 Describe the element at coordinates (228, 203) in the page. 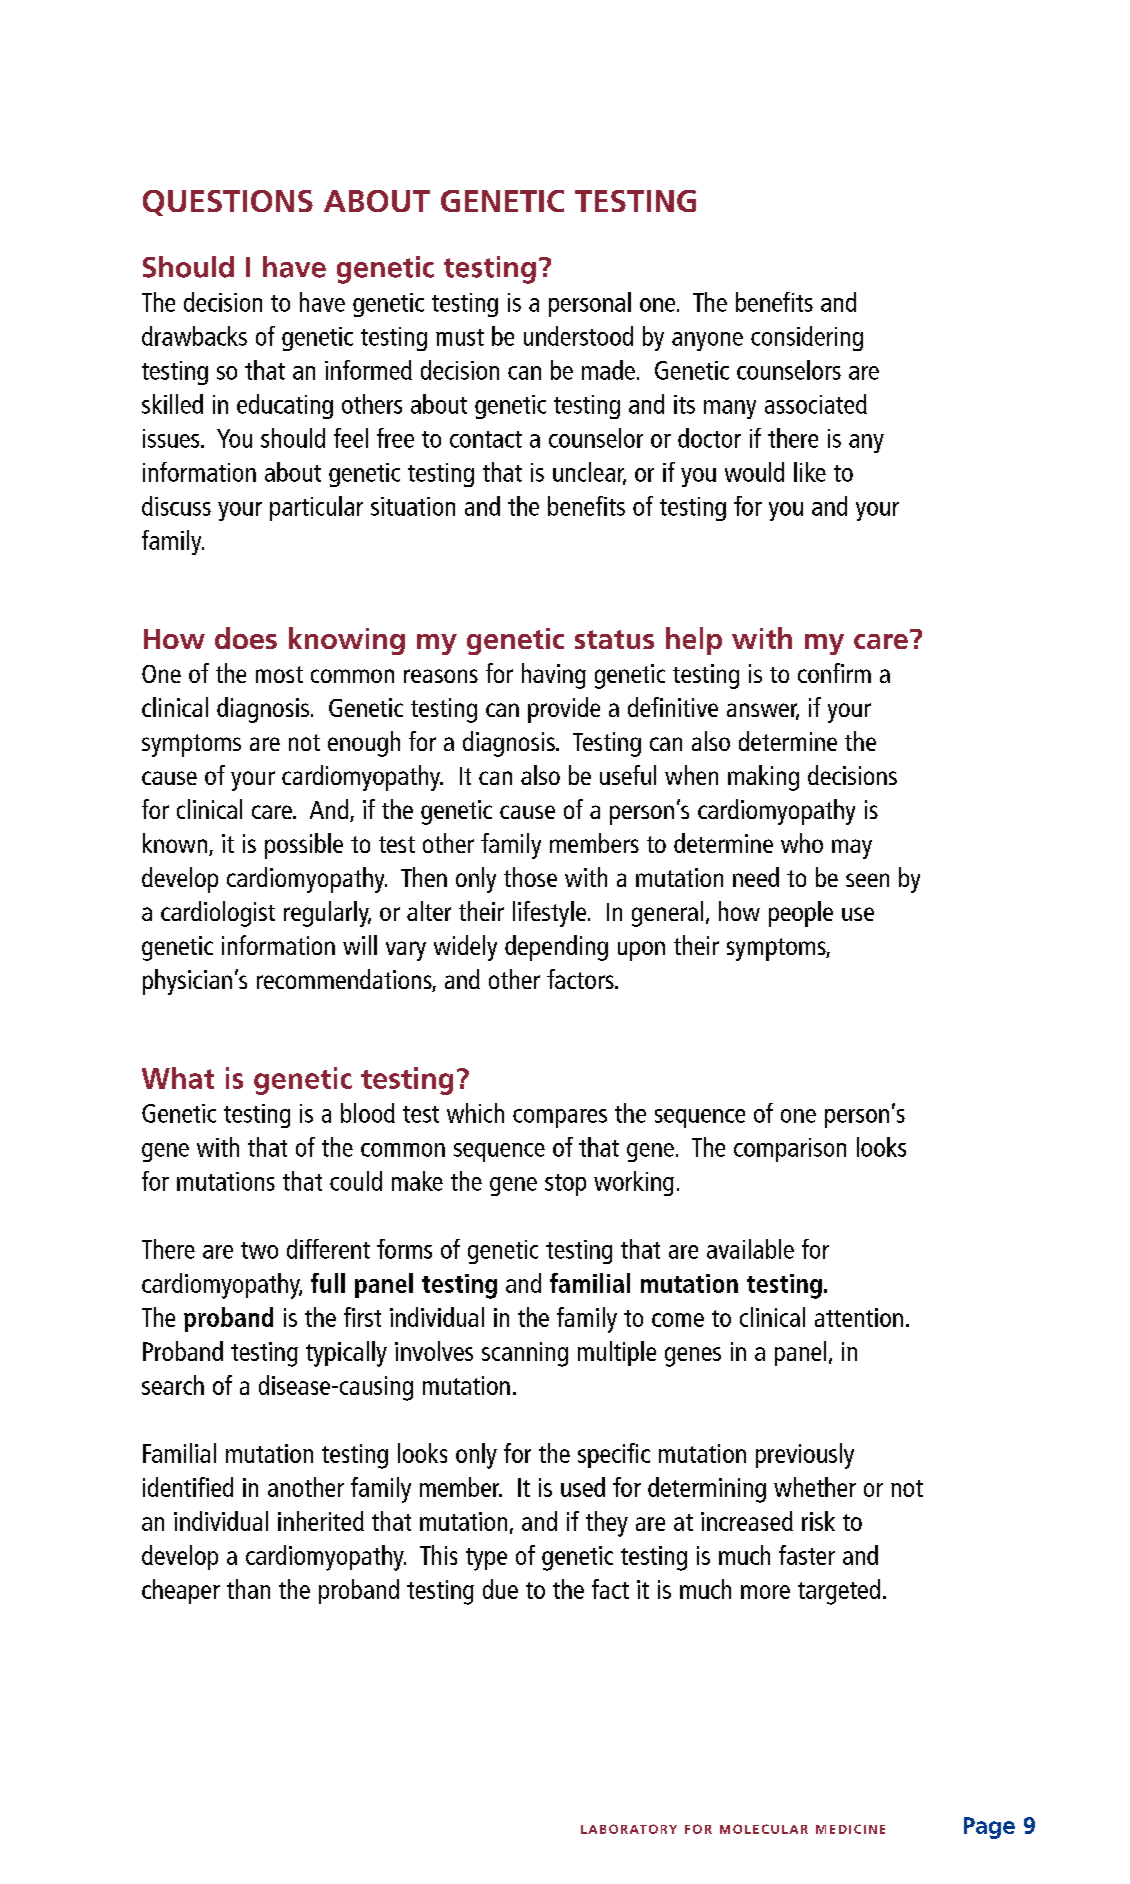

I see `QUESTIONS` at that location.
